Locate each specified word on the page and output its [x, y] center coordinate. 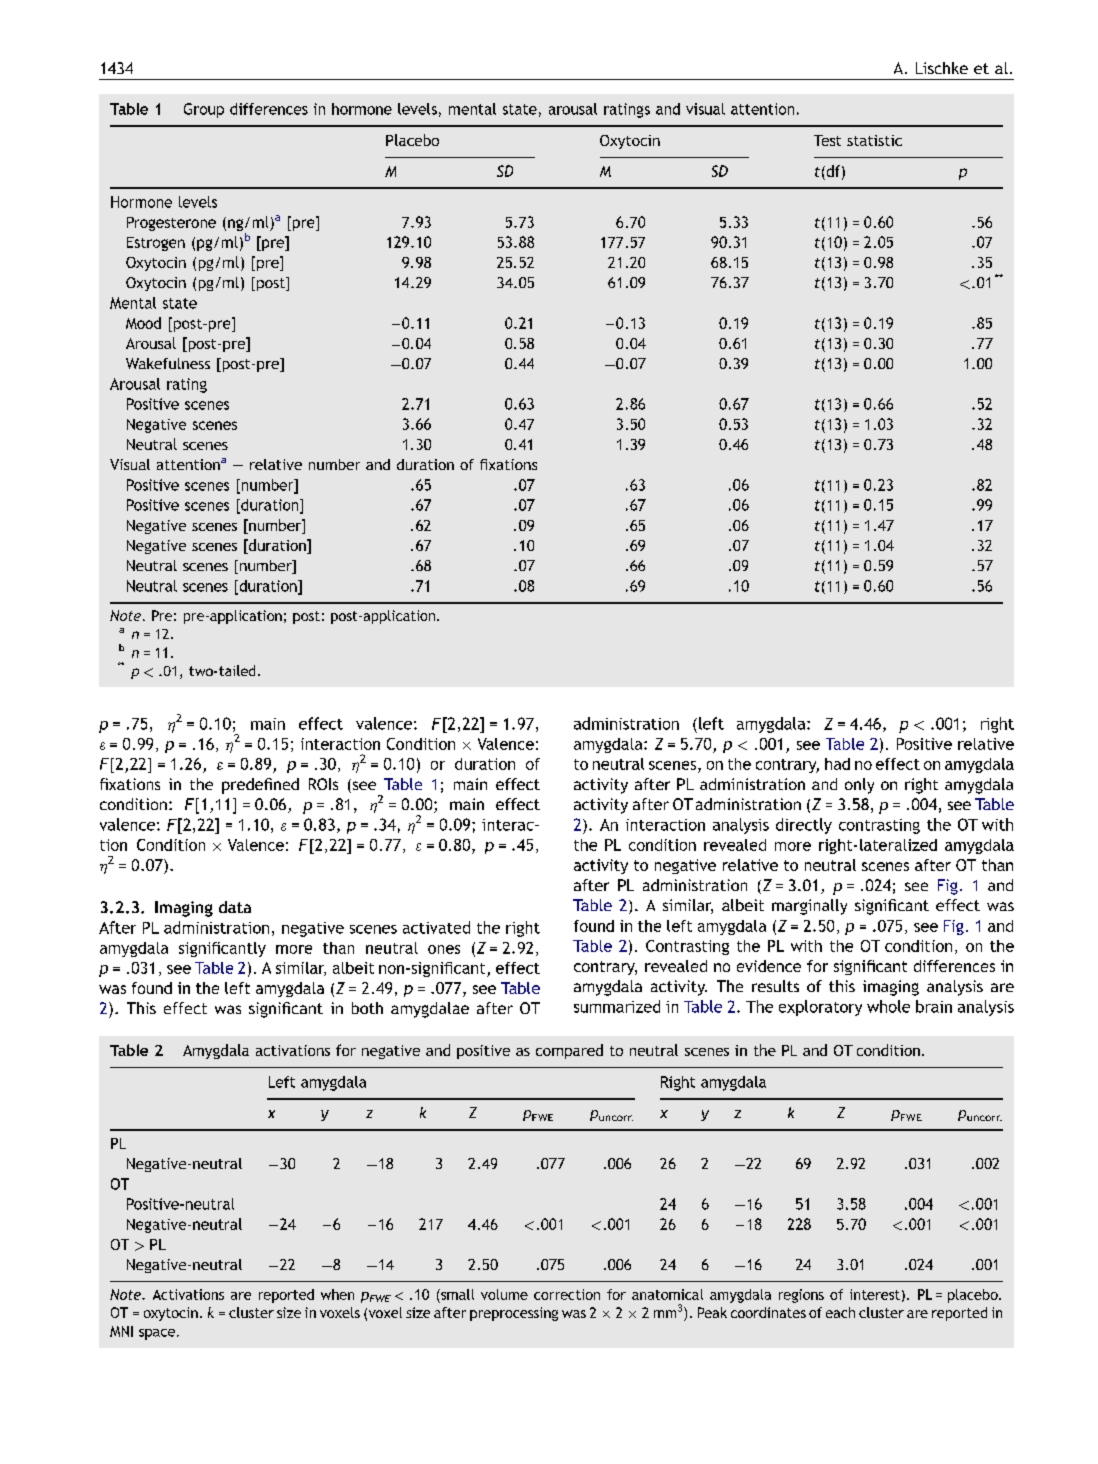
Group [204, 110]
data [235, 907]
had [837, 764]
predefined [260, 786]
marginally [809, 907]
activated [436, 927]
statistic [874, 140]
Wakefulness [168, 363]
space [157, 1334]
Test [827, 140]
